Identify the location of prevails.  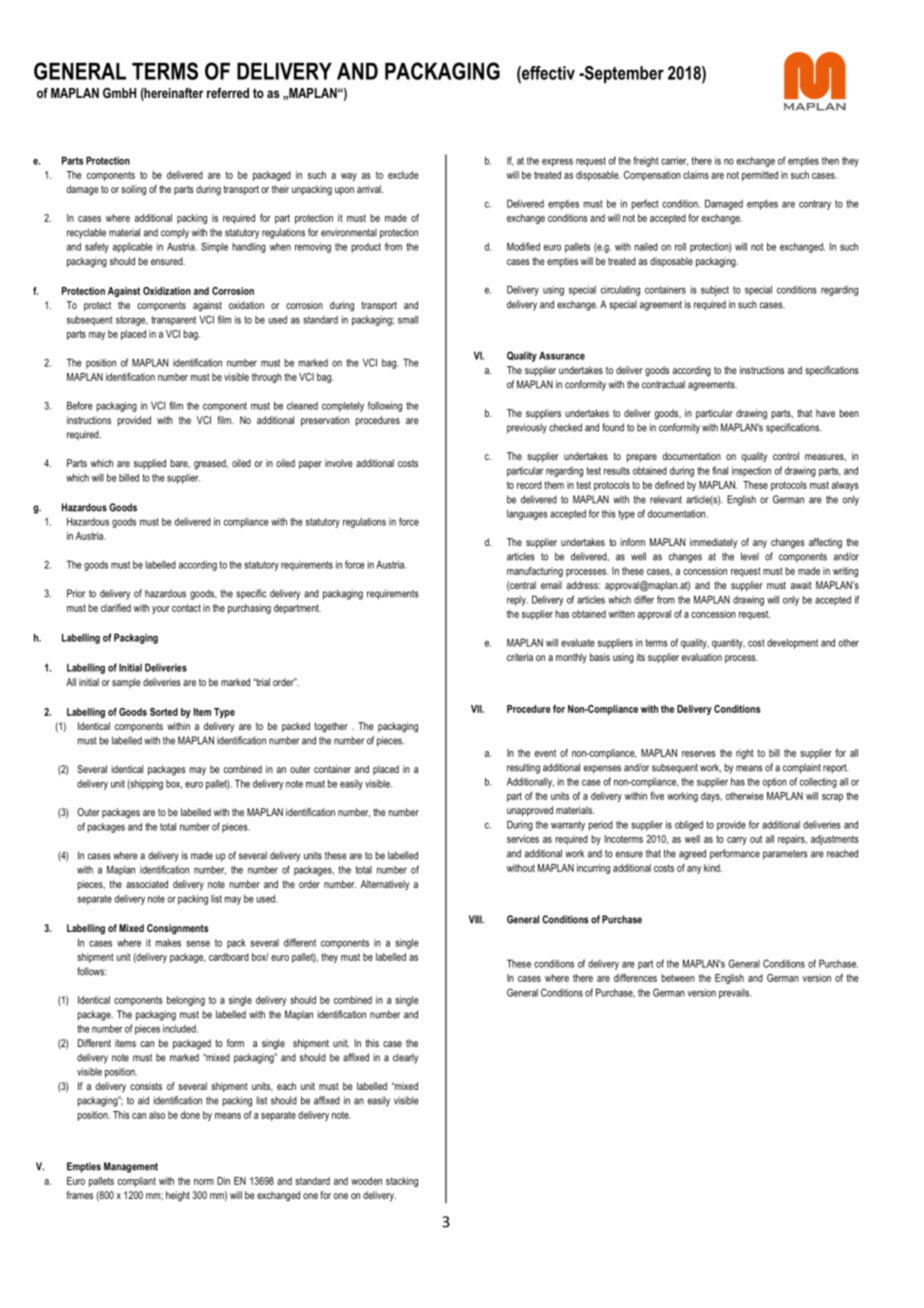
(735, 994).
